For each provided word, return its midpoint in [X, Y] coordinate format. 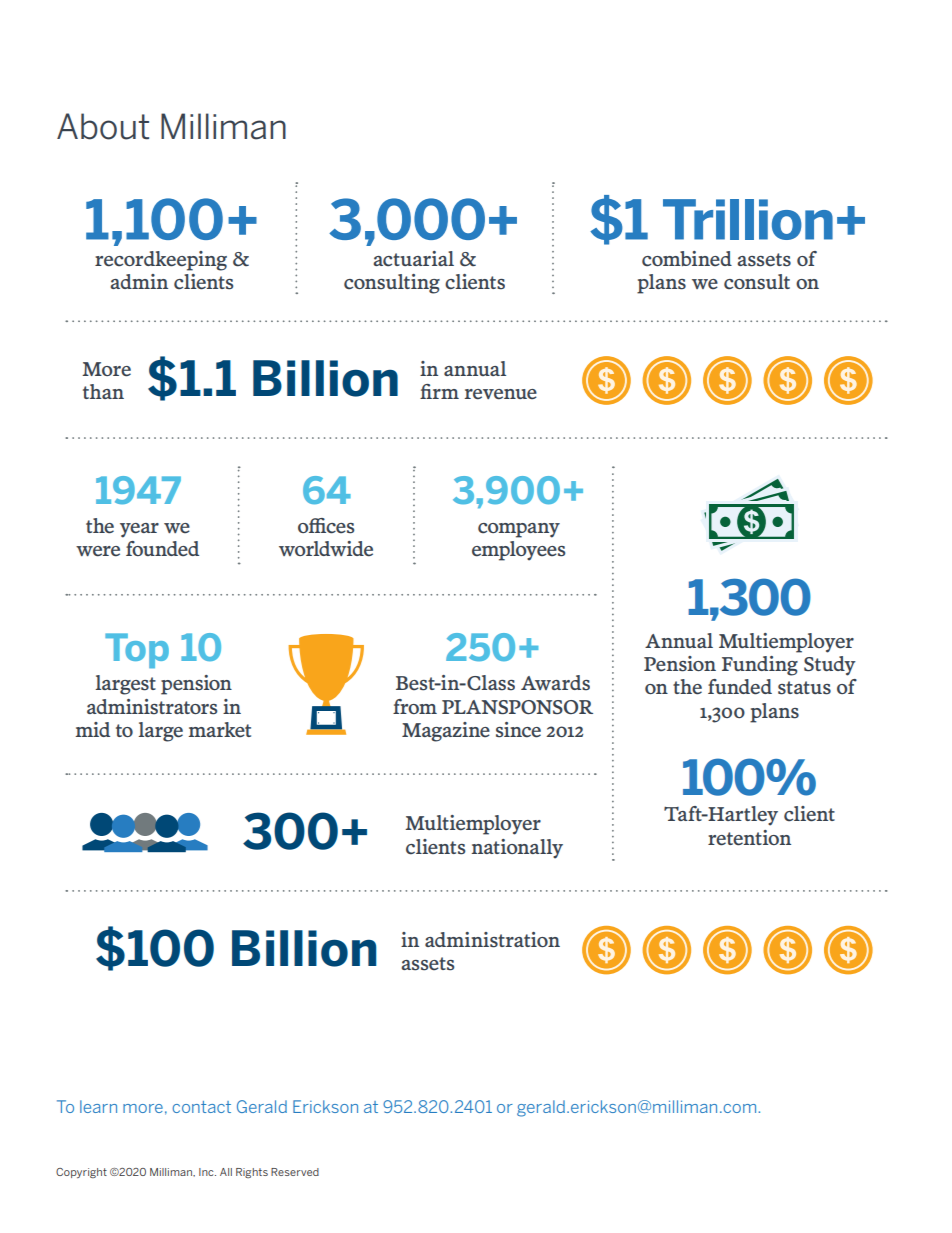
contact [201, 1107]
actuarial [413, 258]
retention [749, 838]
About [103, 126]
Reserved [295, 1172]
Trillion [748, 219]
